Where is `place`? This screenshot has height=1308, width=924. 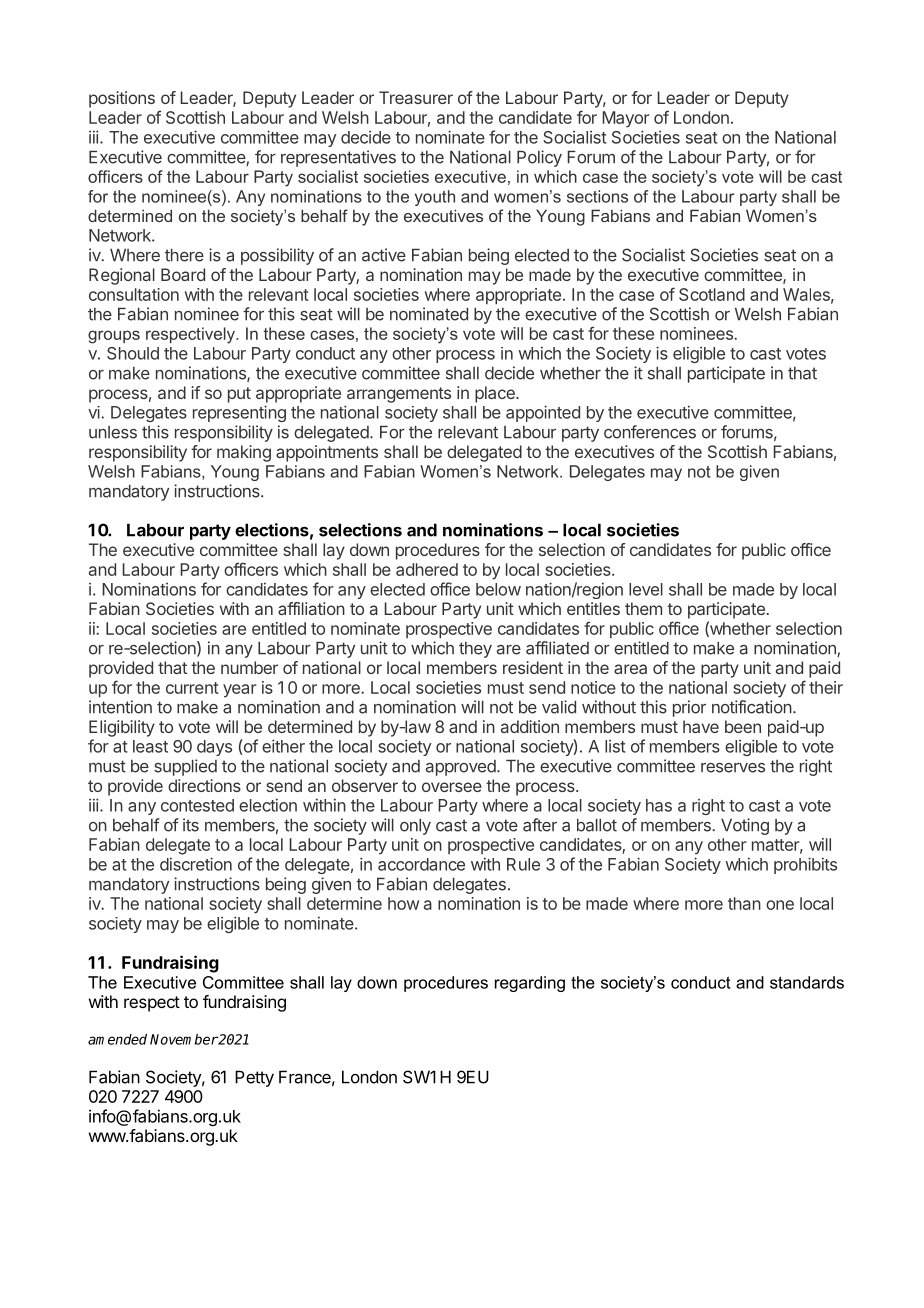 place is located at coordinates (496, 394).
